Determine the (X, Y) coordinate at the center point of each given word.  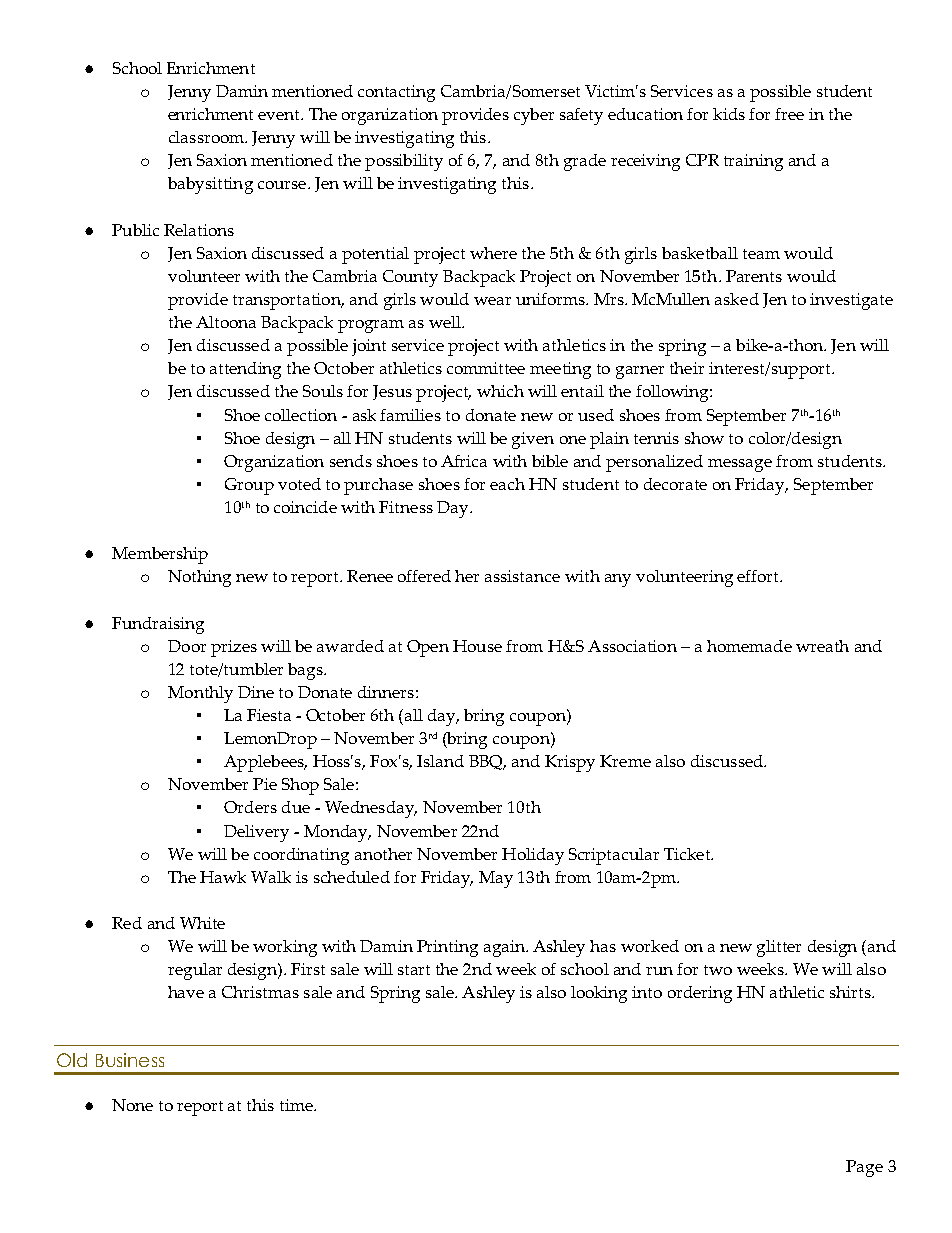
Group (249, 486)
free (789, 114)
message (740, 465)
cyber (534, 116)
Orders (250, 807)
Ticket (688, 854)
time (297, 1105)
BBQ (487, 762)
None (132, 1105)
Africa (464, 461)
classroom (207, 137)
